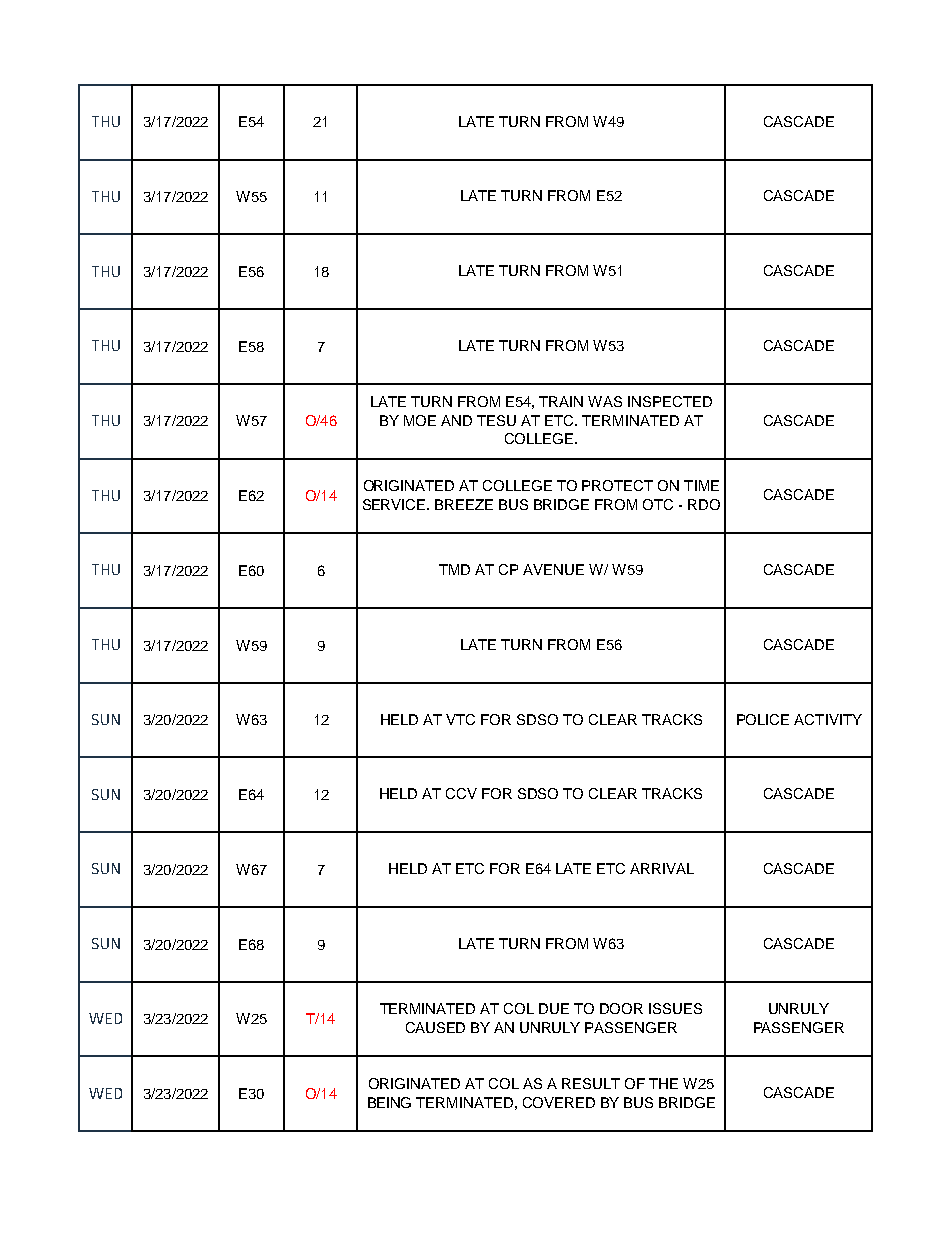  What do you see at coordinates (662, 868) in the screenshot?
I see `ARRIVAL` at bounding box center [662, 868].
